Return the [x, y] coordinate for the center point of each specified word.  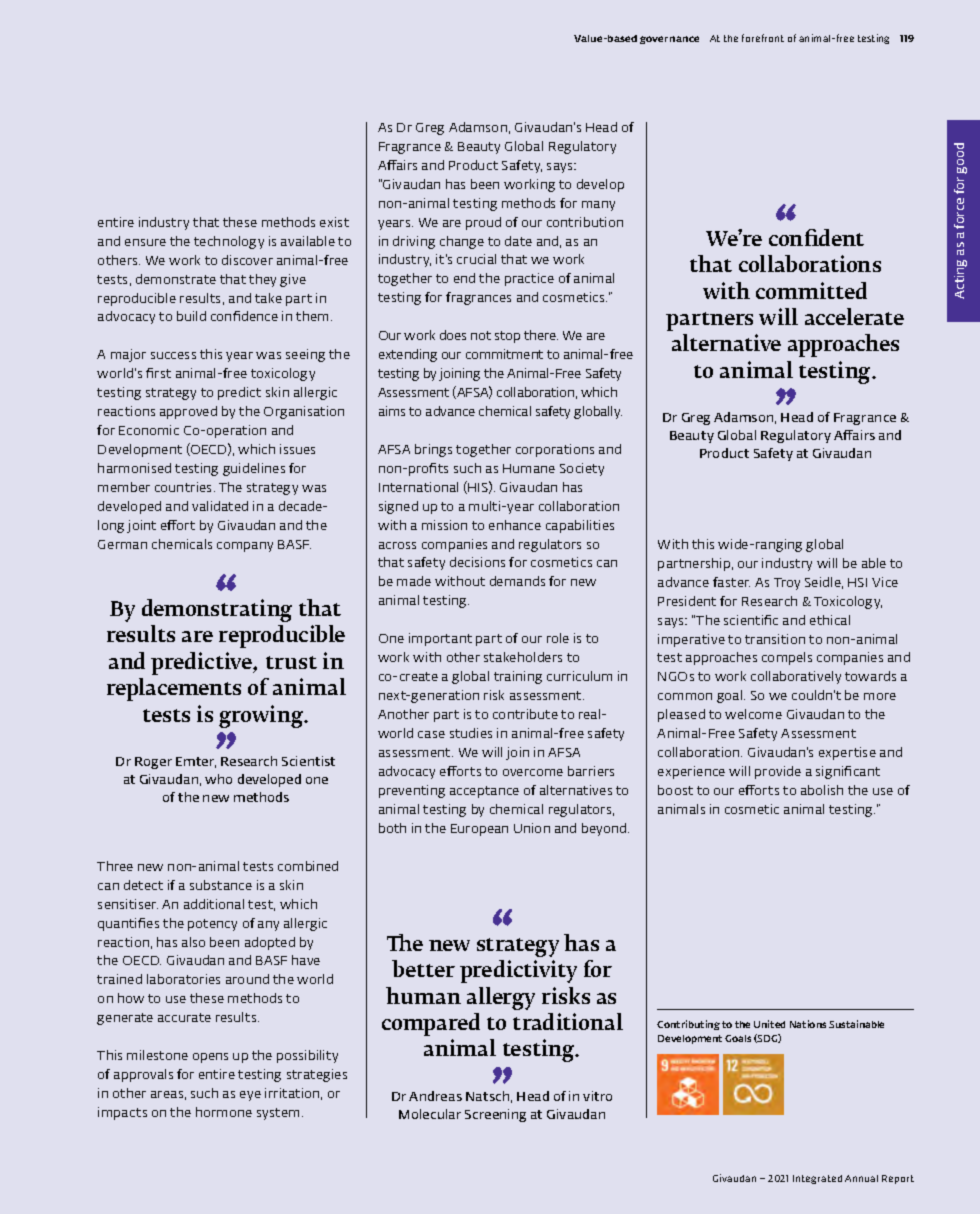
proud [483, 223]
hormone [224, 1112]
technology [229, 242]
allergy [501, 998]
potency [212, 925]
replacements [174, 689]
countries [185, 487]
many [598, 206]
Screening [495, 1115]
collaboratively [796, 677]
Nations [808, 1024]
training [518, 677]
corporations [555, 450]
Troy [787, 584]
